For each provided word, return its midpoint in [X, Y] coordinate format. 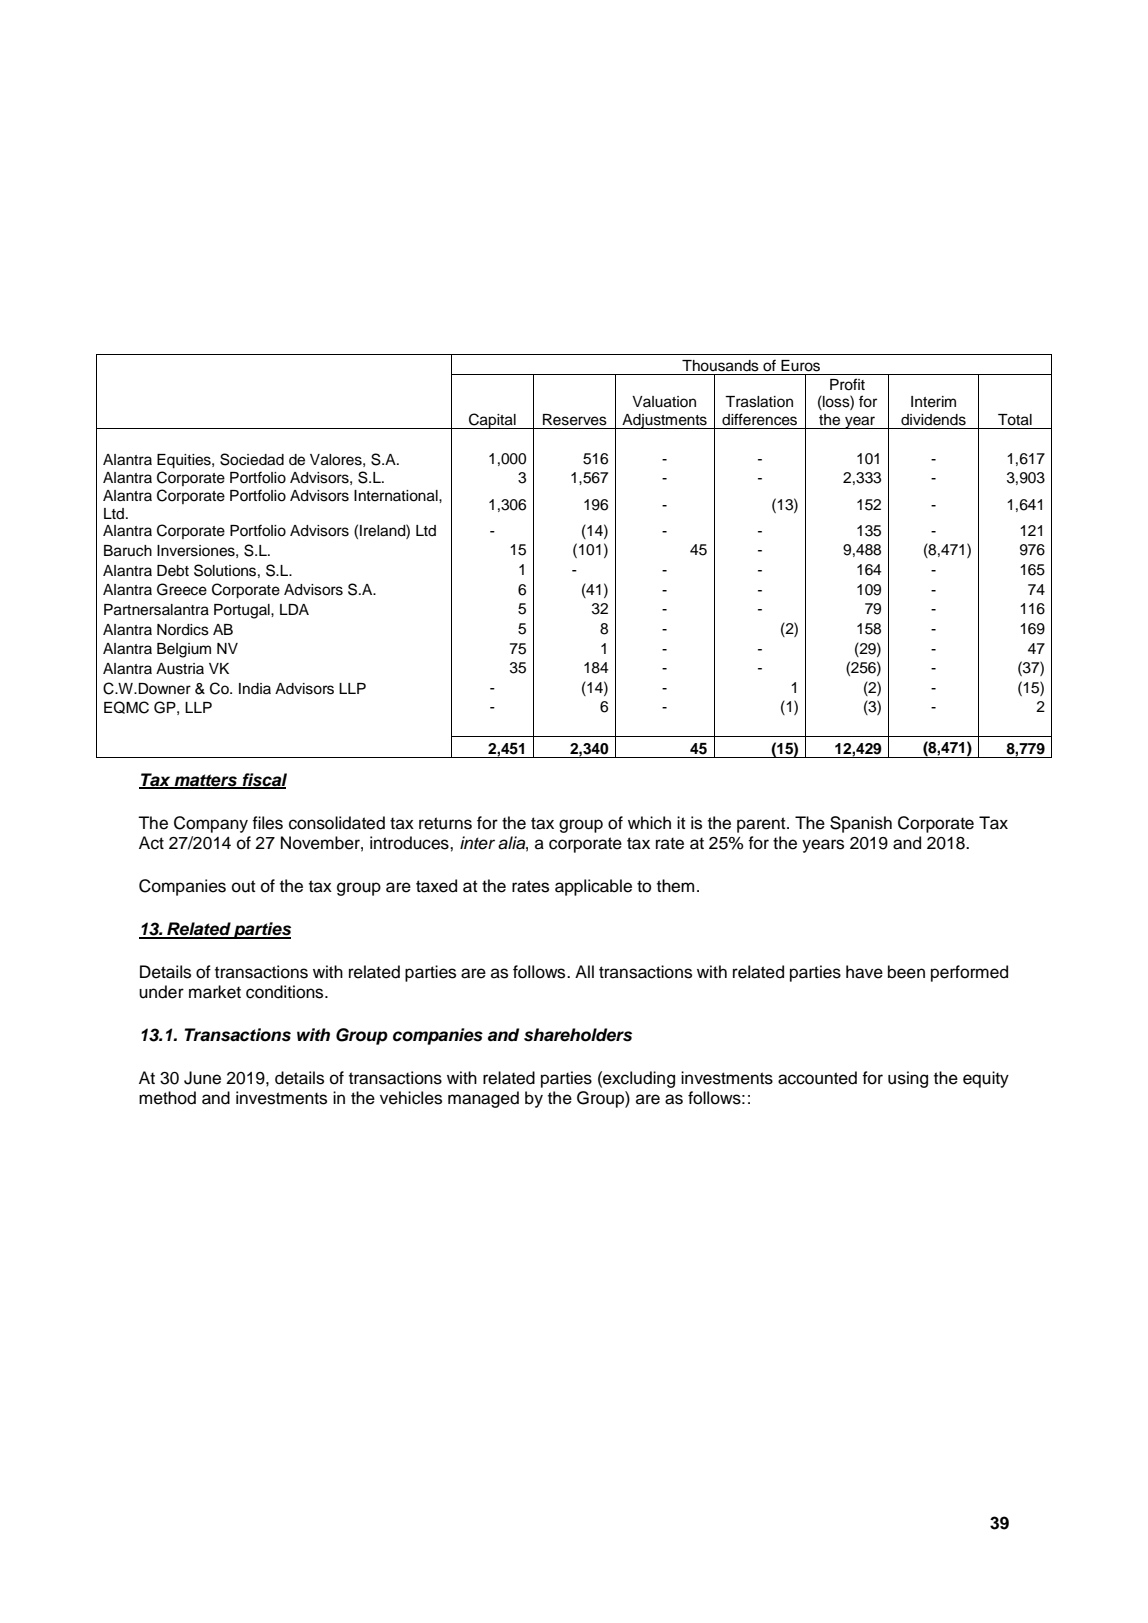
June [202, 1078]
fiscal [263, 780]
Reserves [575, 420]
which [649, 823]
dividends [933, 420]
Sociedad [252, 459]
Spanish [861, 824]
